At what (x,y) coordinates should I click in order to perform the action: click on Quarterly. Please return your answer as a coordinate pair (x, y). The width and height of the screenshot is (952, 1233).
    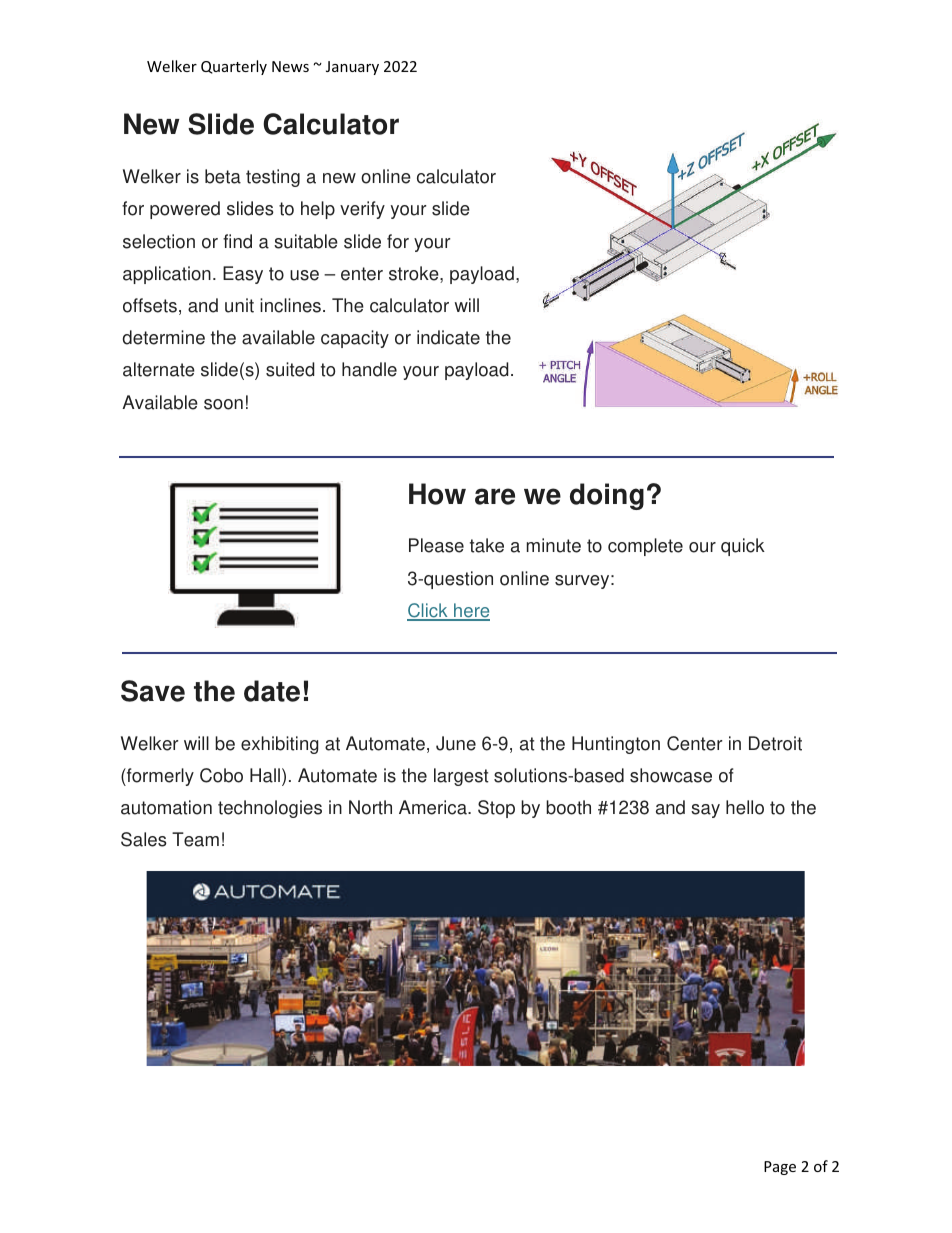
    Looking at the image, I should click on (234, 67).
